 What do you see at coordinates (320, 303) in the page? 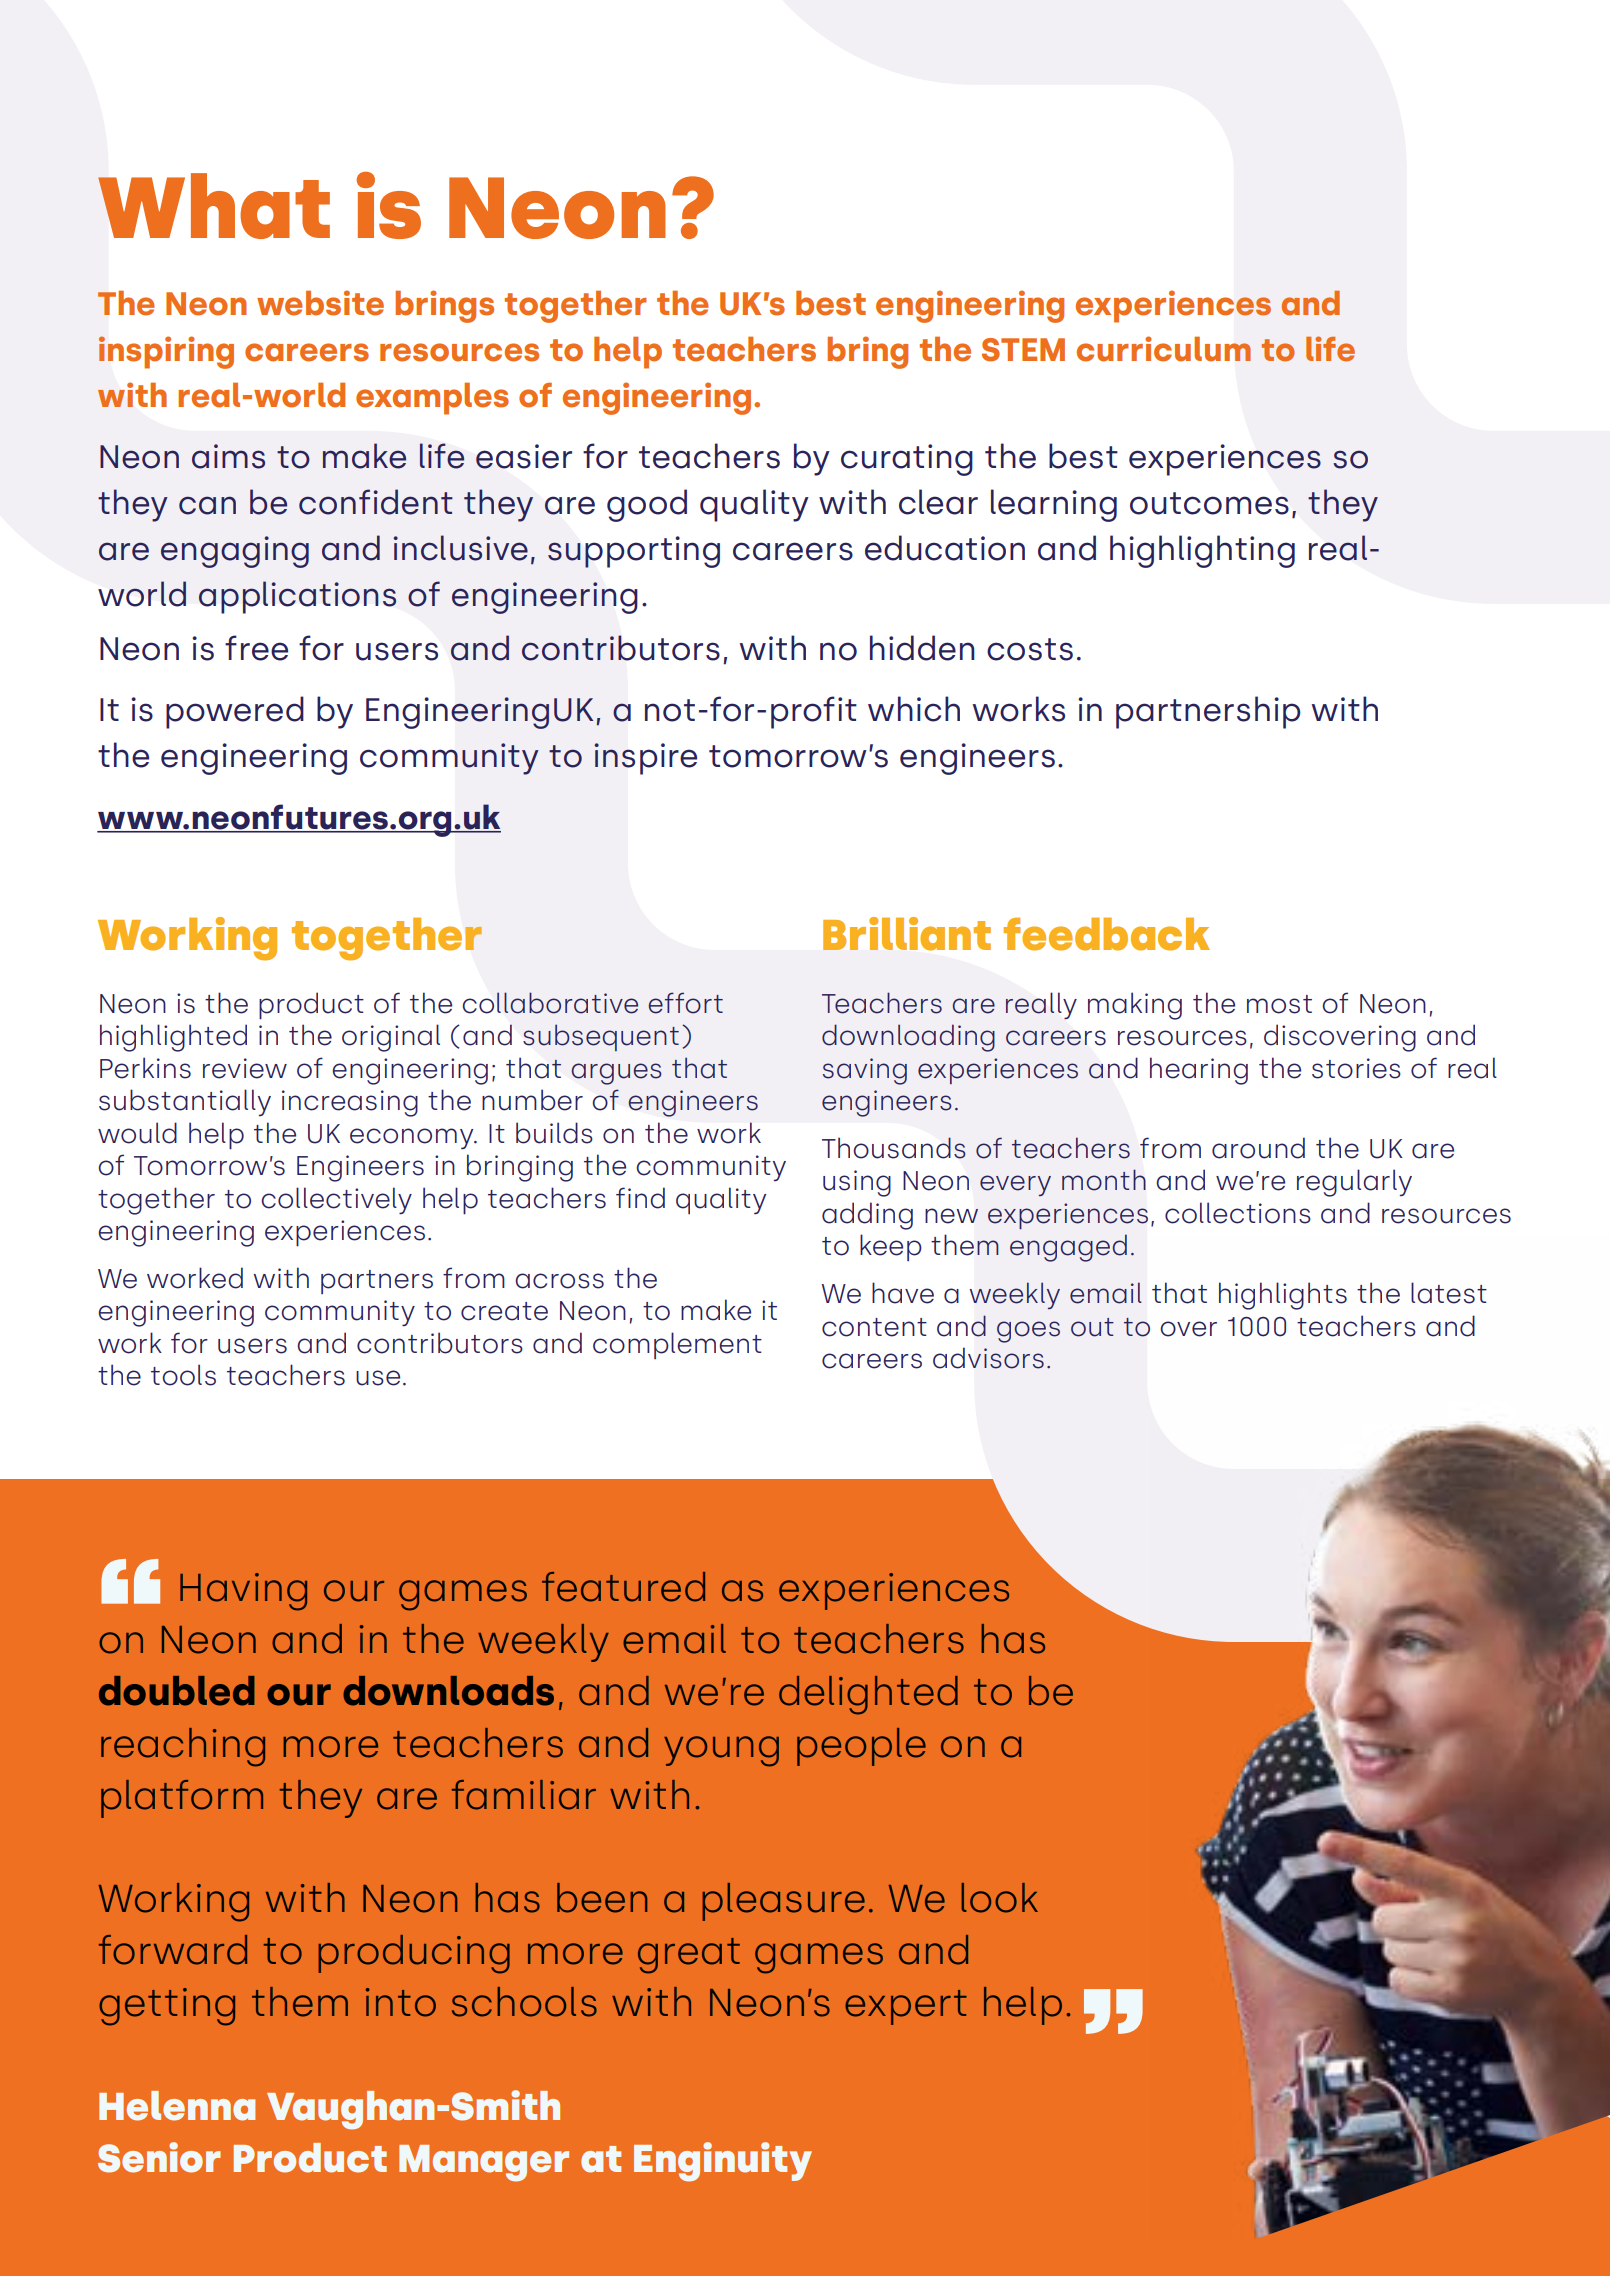
I see `website` at bounding box center [320, 303].
